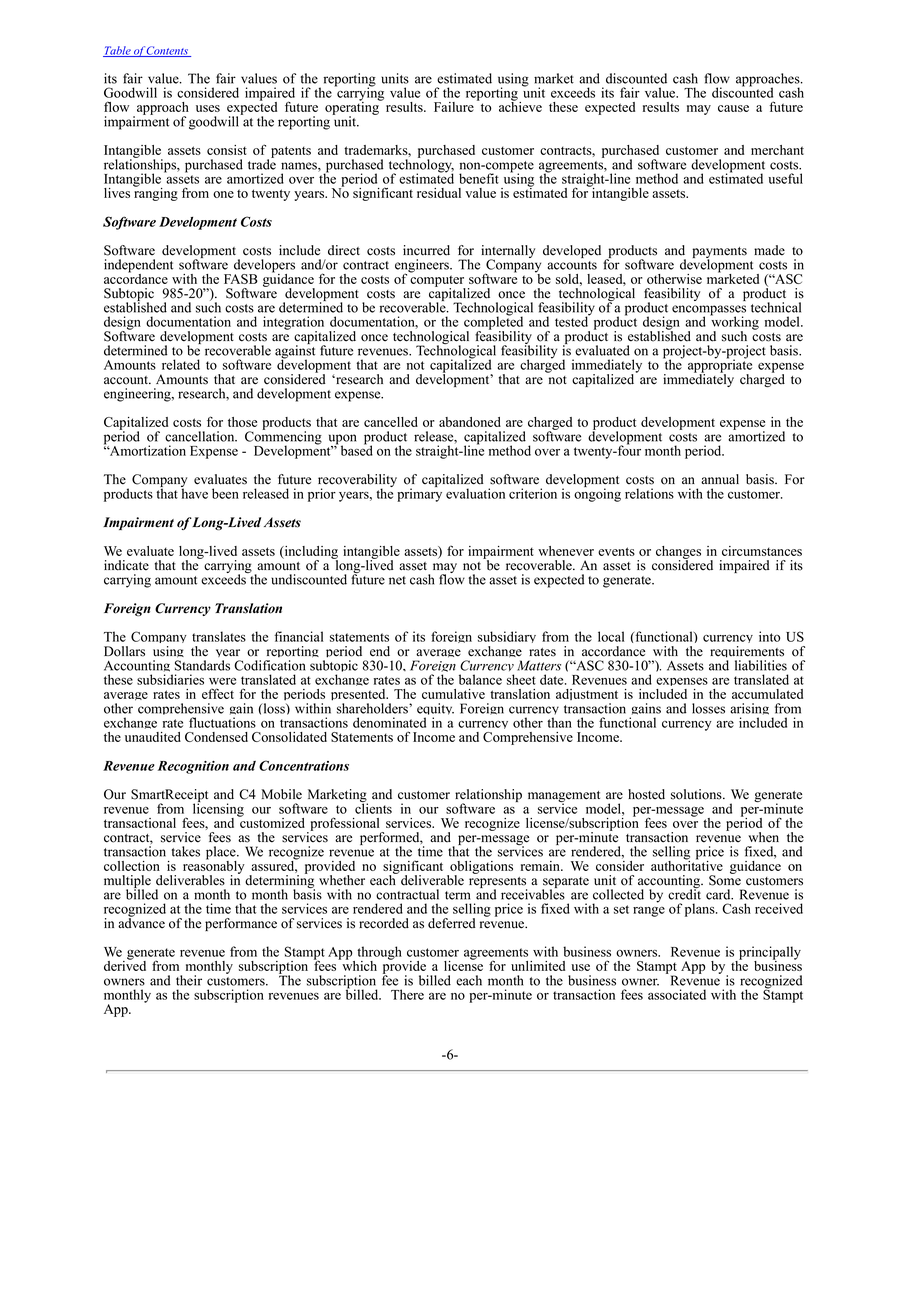  Describe the element at coordinates (407, 994) in the image. I see `There` at that location.
